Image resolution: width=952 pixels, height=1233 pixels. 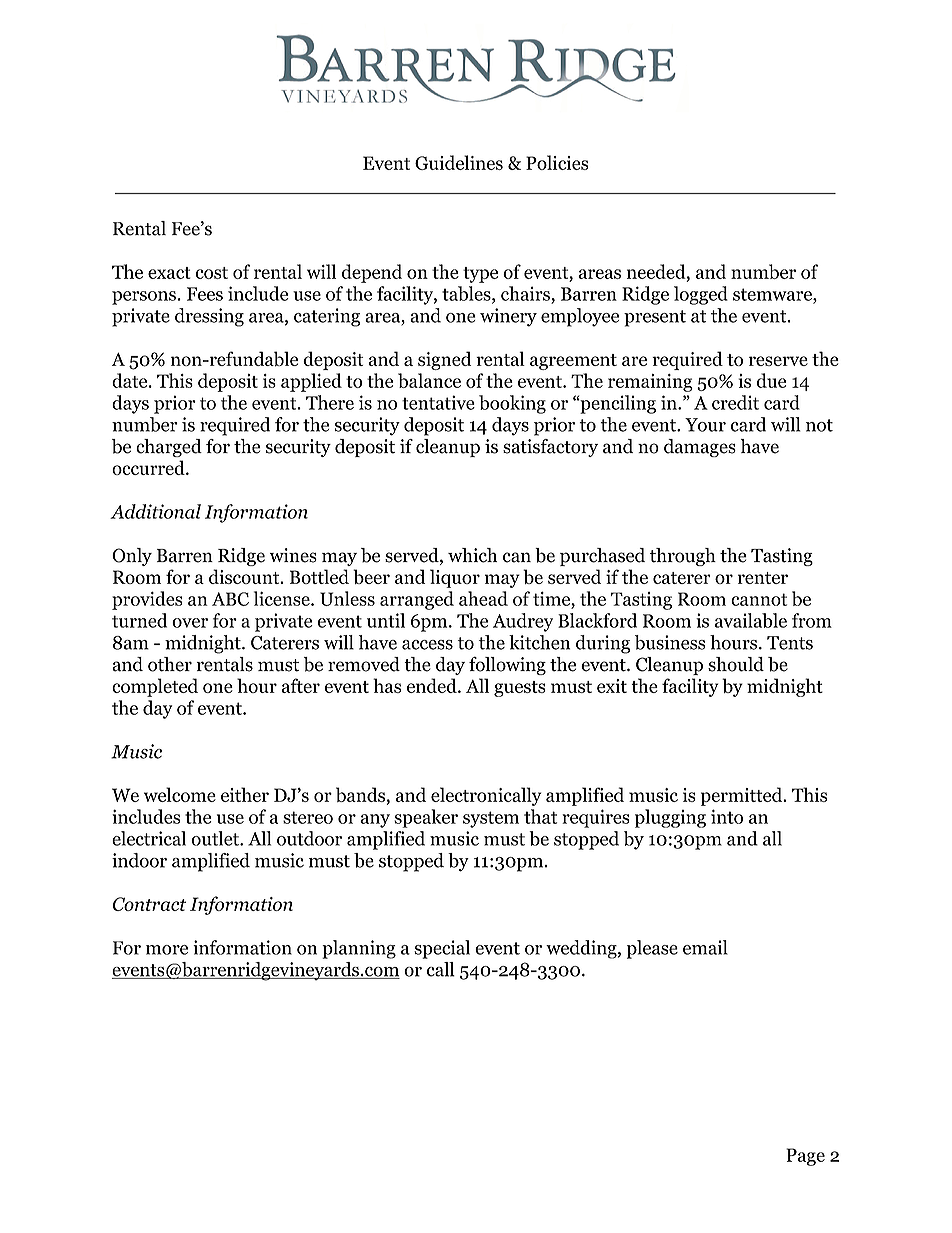 What do you see at coordinates (167, 950) in the page?
I see `more` at bounding box center [167, 950].
